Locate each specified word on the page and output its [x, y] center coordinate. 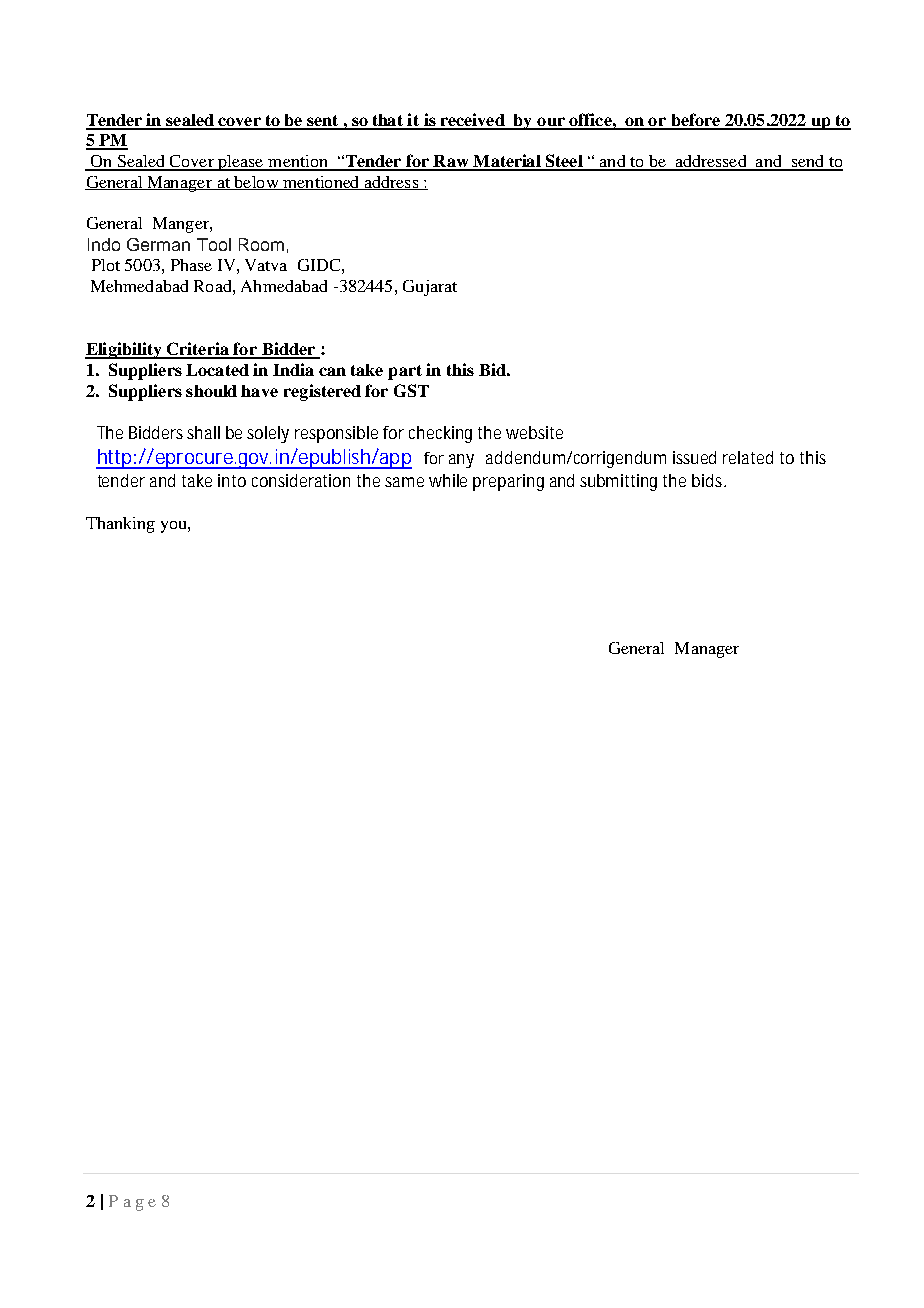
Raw [451, 162]
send [808, 162]
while [448, 480]
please [241, 163]
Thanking [120, 525]
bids [708, 480]
